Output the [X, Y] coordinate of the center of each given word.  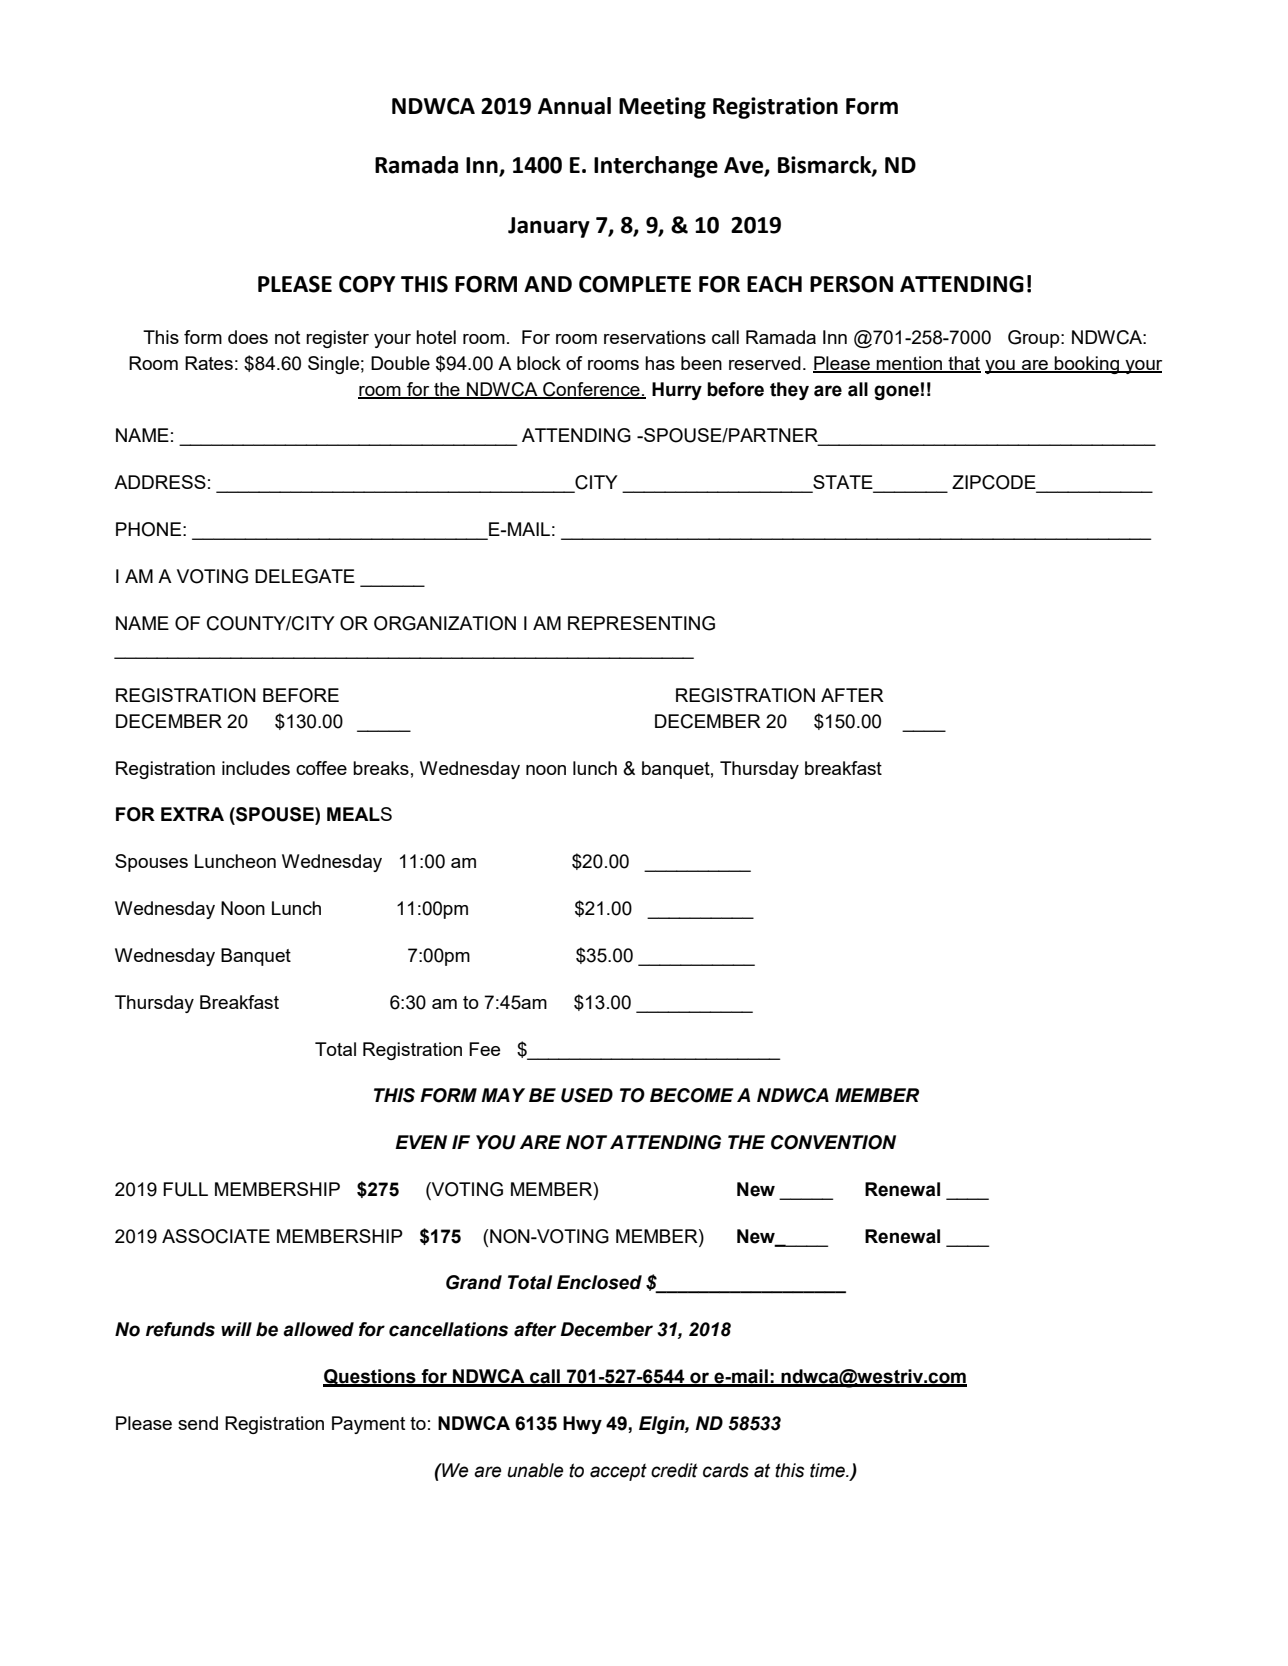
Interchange [656, 167]
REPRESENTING [641, 623]
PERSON [851, 284]
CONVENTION [833, 1142]
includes [256, 768]
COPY [367, 284]
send [198, 1423]
